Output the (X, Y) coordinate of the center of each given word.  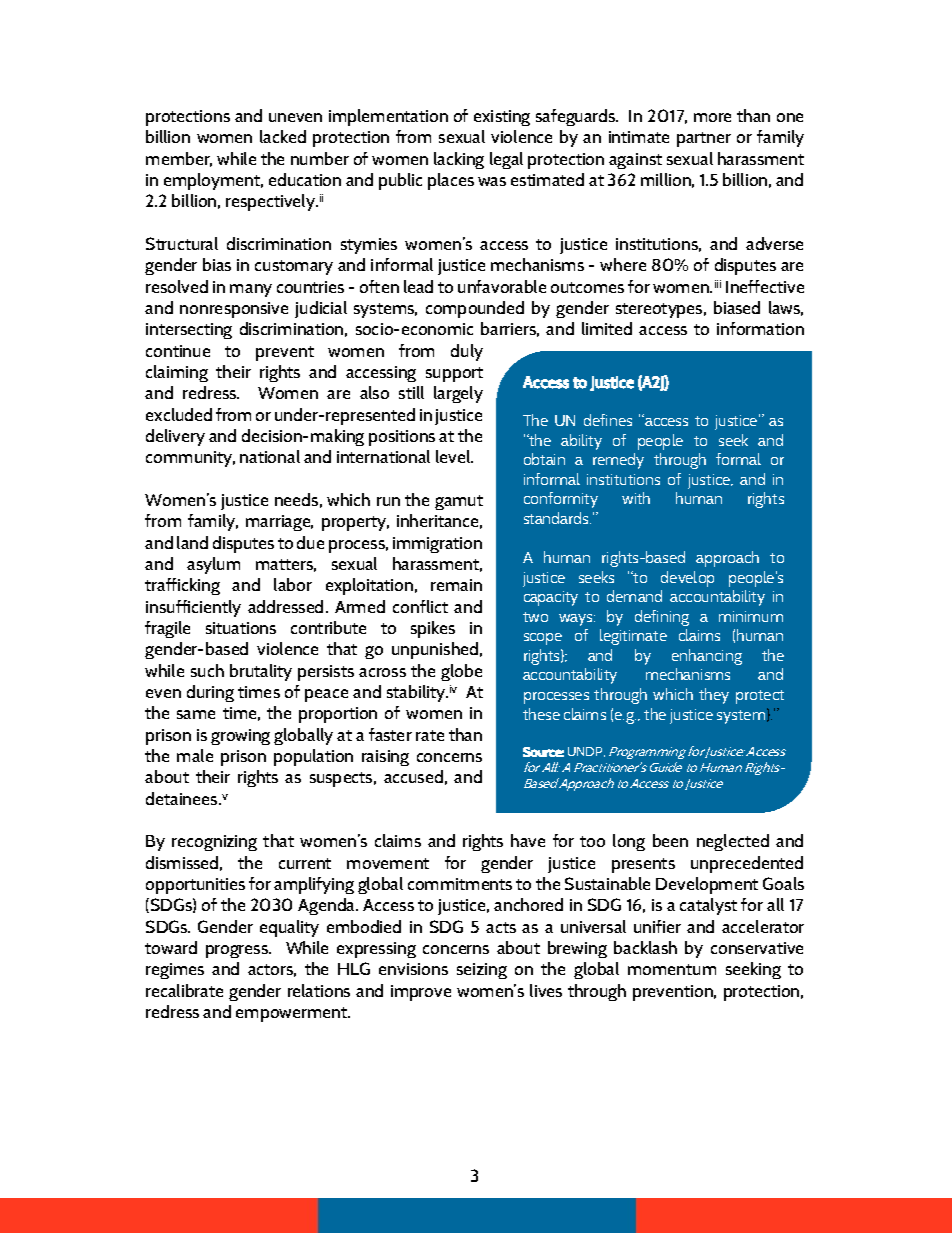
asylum (213, 565)
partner (704, 139)
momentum (672, 969)
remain (456, 585)
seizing (482, 971)
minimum (751, 616)
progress (238, 951)
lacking (459, 160)
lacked (283, 136)
